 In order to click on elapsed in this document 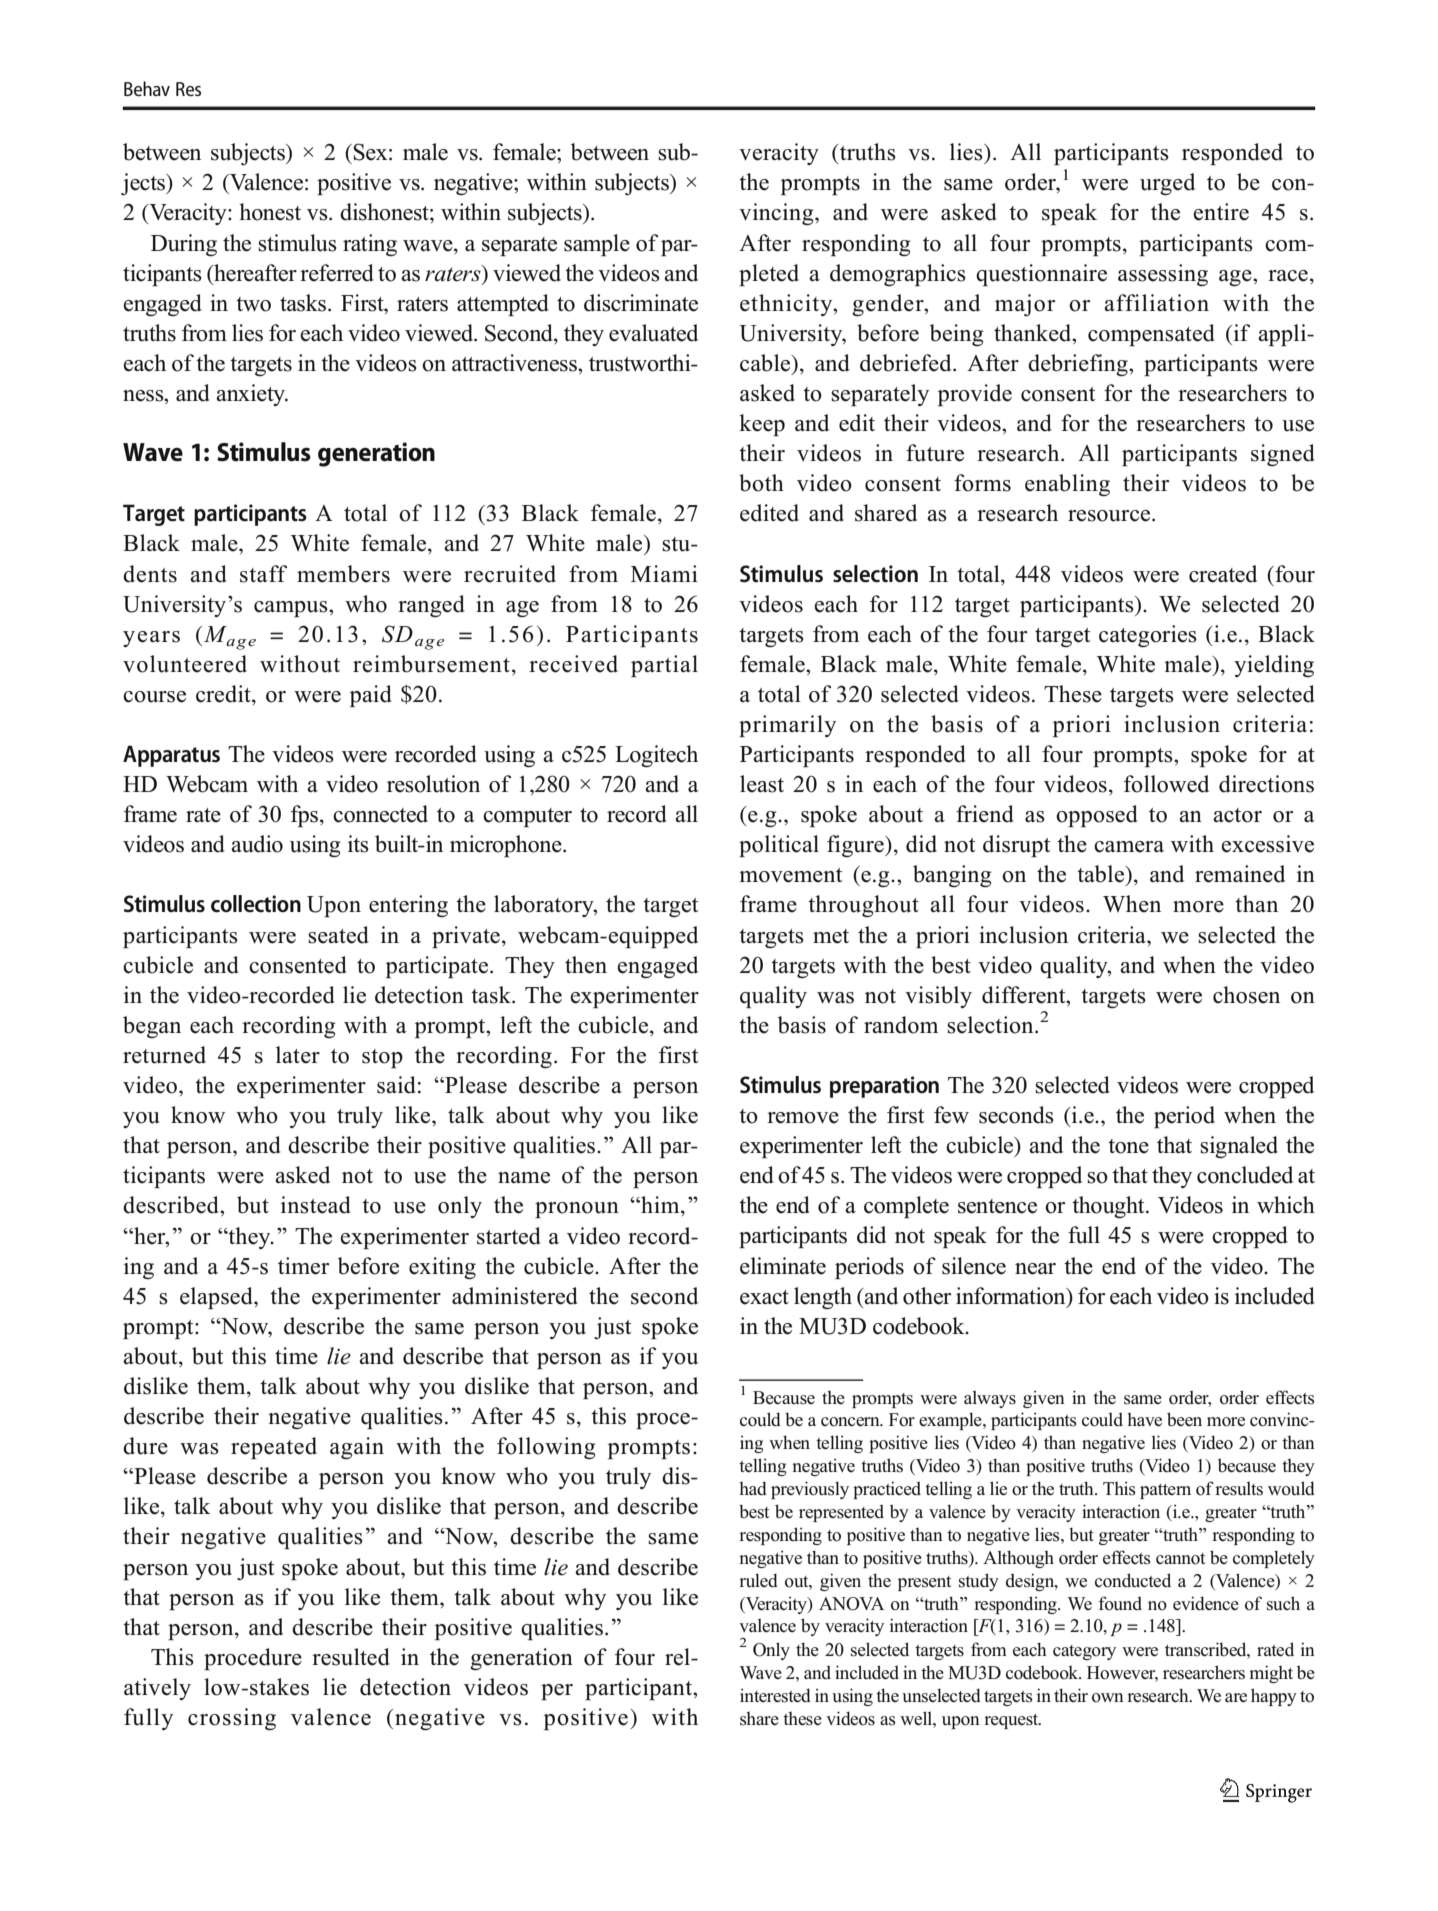, I will do `click(217, 1298)`.
